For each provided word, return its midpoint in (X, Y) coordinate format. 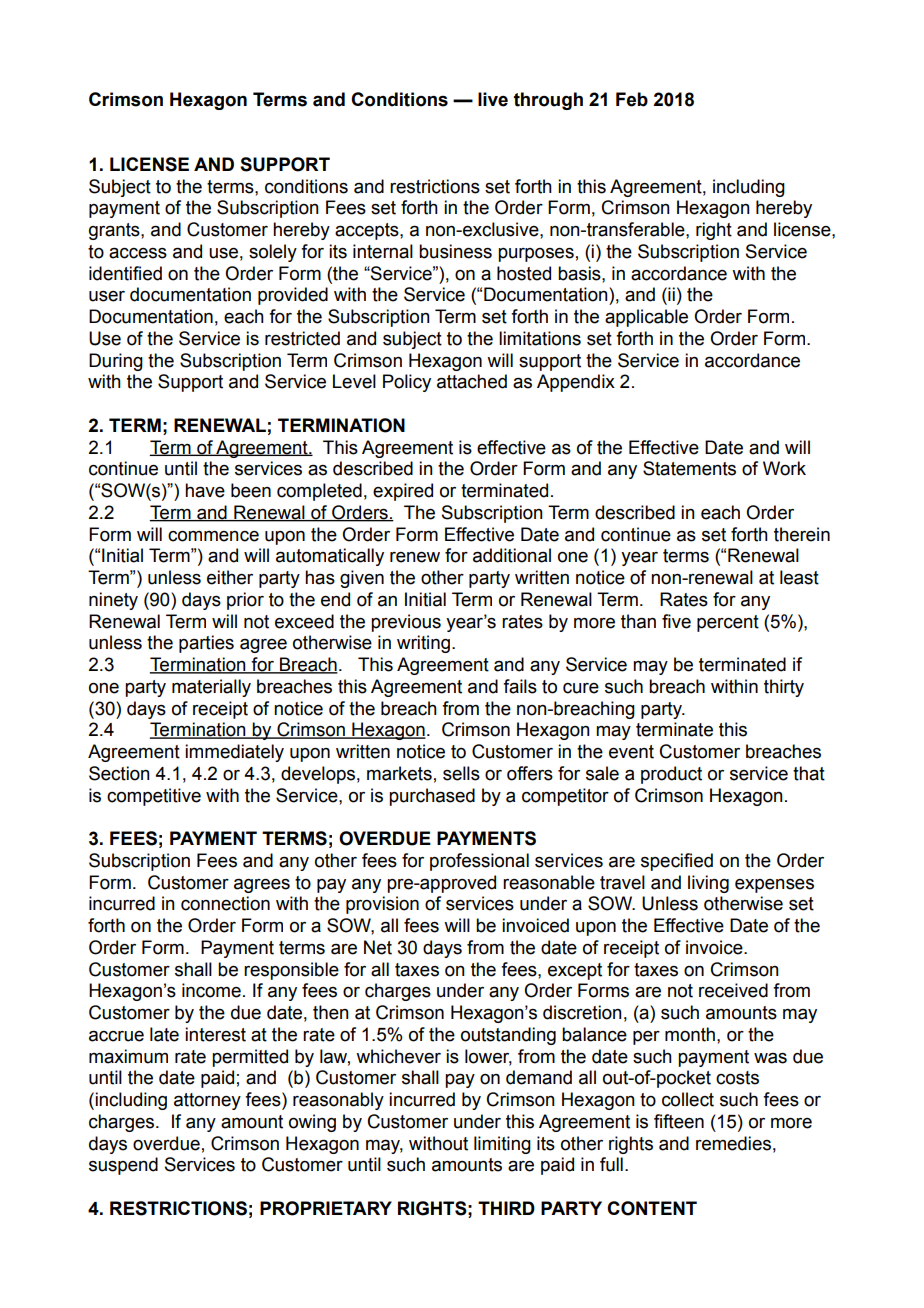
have (205, 490)
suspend (123, 1166)
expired (403, 492)
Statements (689, 468)
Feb (632, 99)
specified (677, 862)
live (493, 99)
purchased (432, 797)
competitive (154, 797)
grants (115, 231)
